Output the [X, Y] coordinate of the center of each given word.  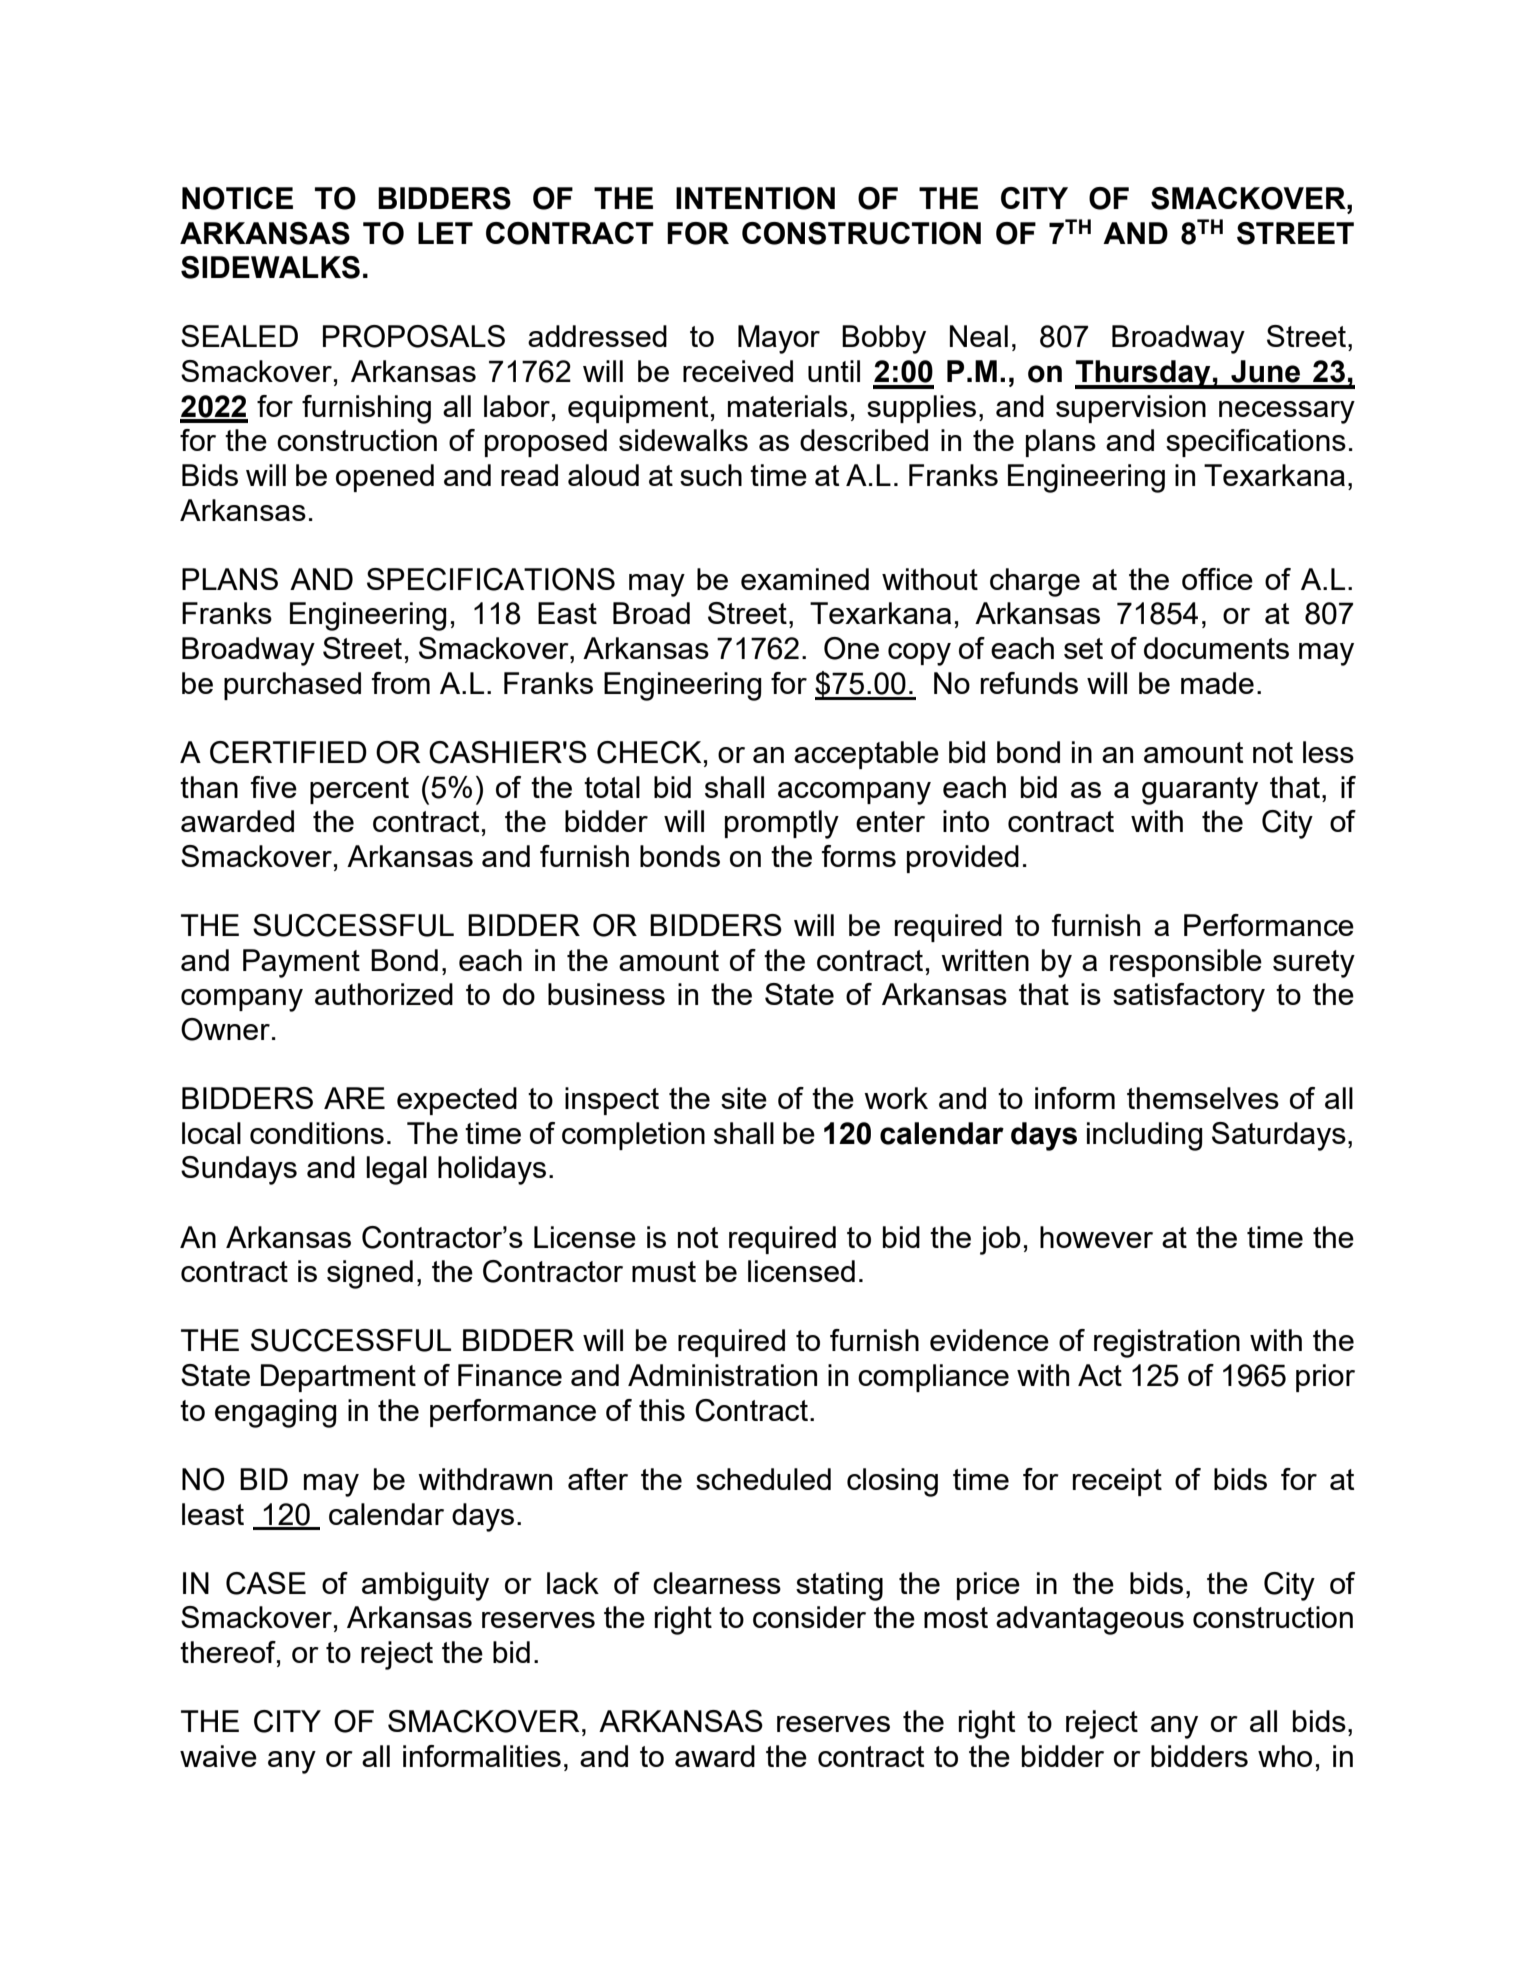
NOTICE [237, 198]
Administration [722, 1375]
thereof [229, 1653]
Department [338, 1378]
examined [805, 579]
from [401, 683]
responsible [1186, 963]
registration [1167, 1343]
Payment [301, 963]
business [606, 994]
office [1217, 579]
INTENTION [755, 198]
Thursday [1144, 374]
